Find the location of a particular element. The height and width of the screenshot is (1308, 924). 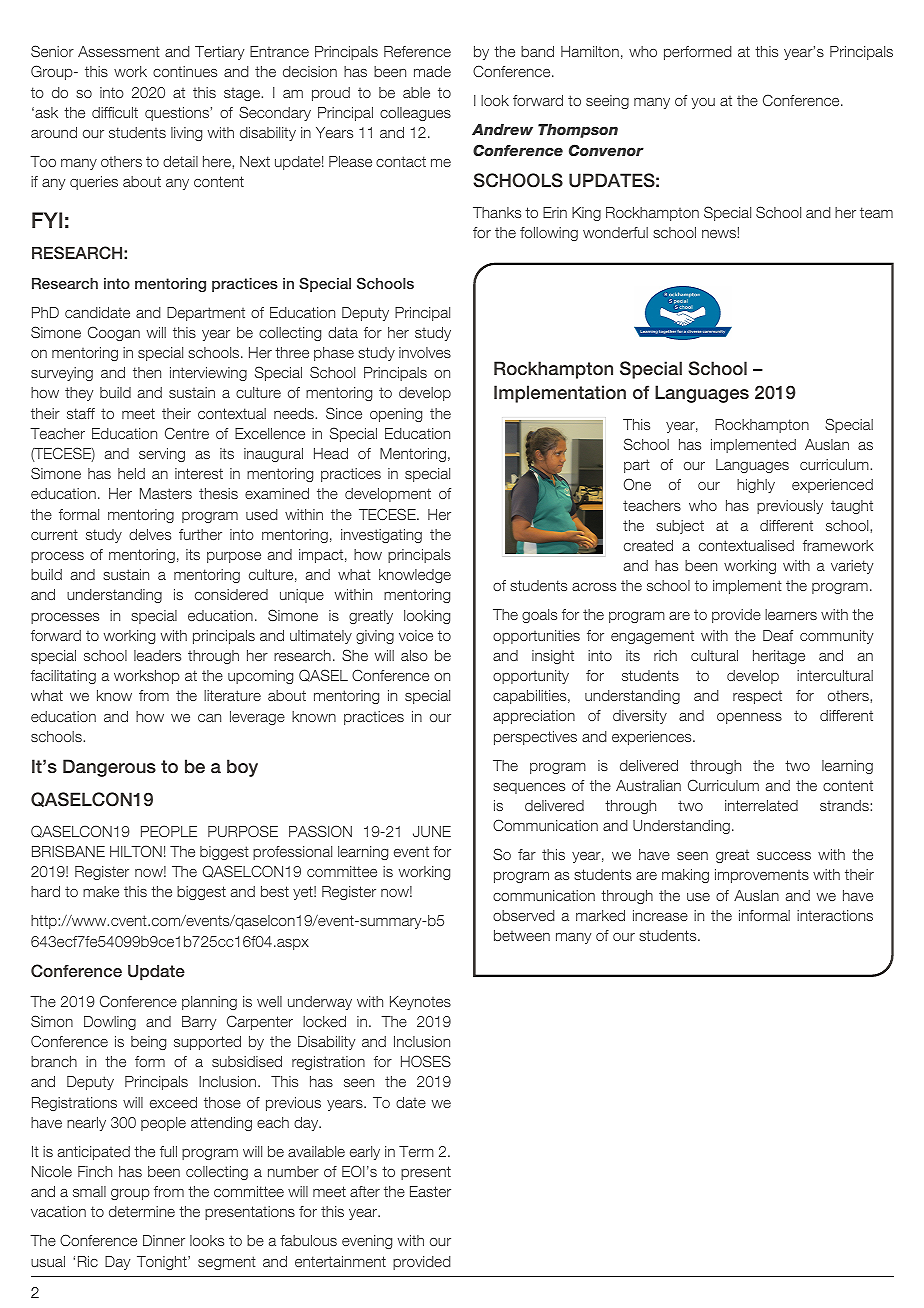

also is located at coordinates (414, 655).
